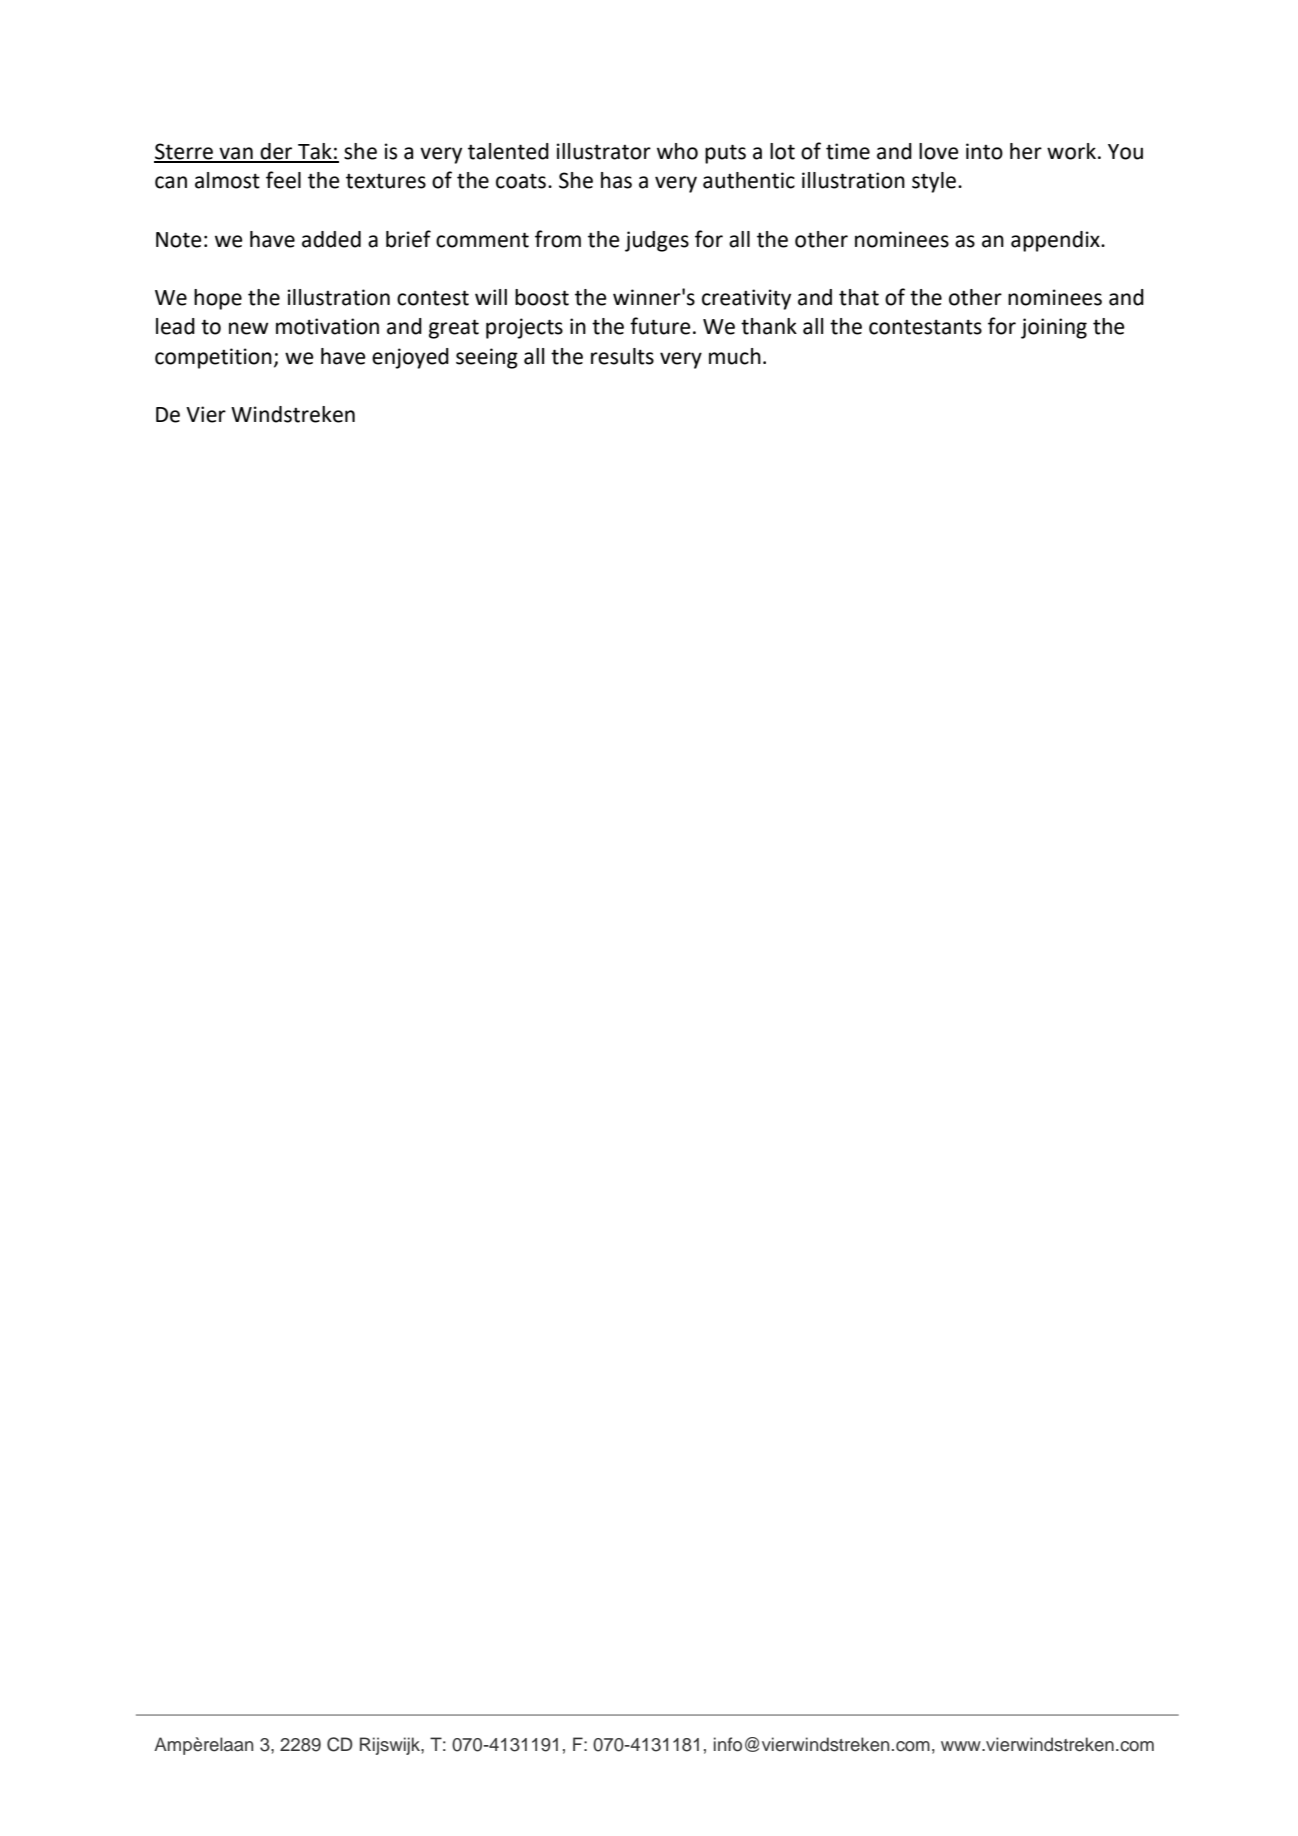 The width and height of the page is (1298, 1836). I want to click on hope, so click(218, 299).
